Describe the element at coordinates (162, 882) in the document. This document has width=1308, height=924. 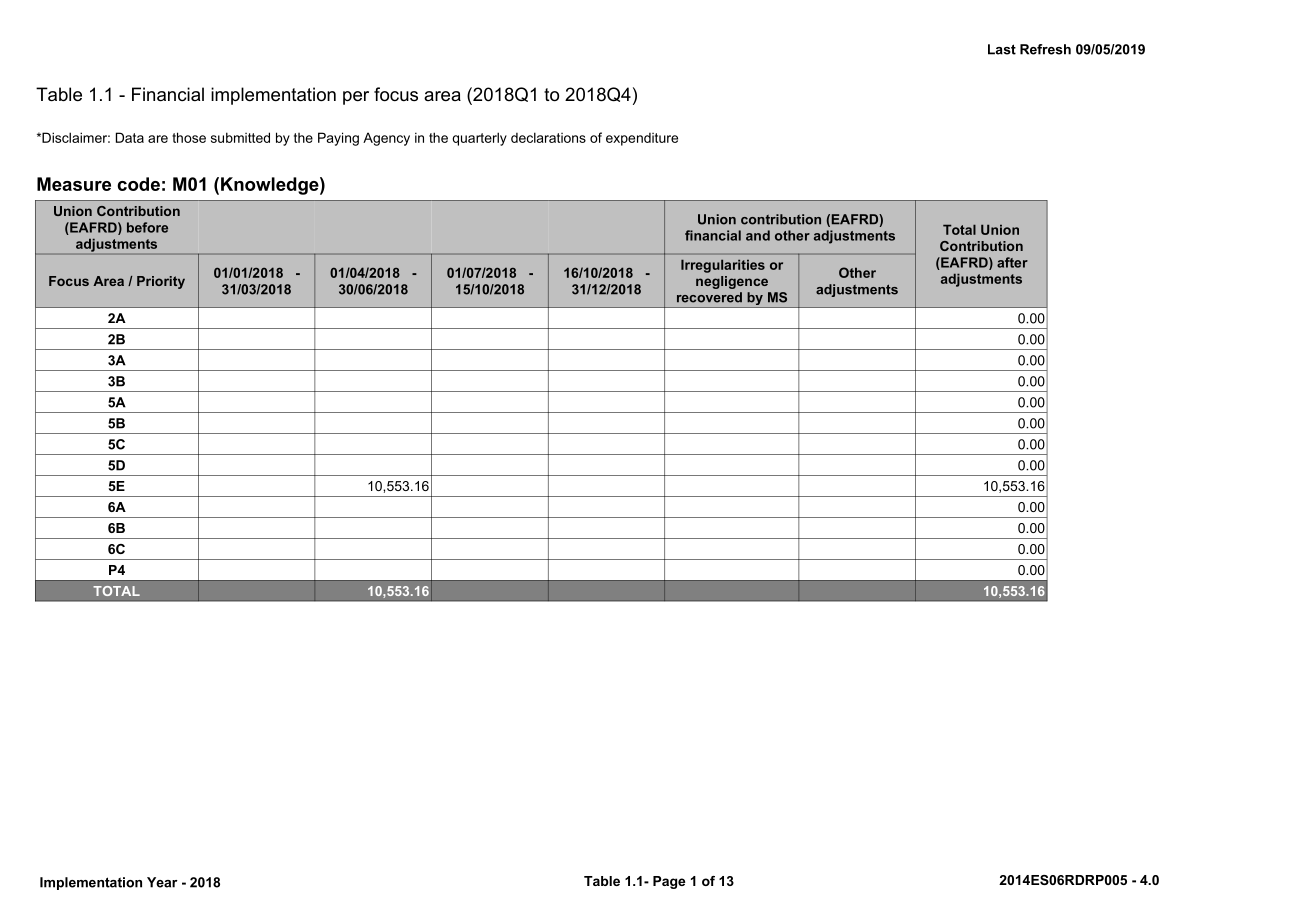
I see `Year` at that location.
